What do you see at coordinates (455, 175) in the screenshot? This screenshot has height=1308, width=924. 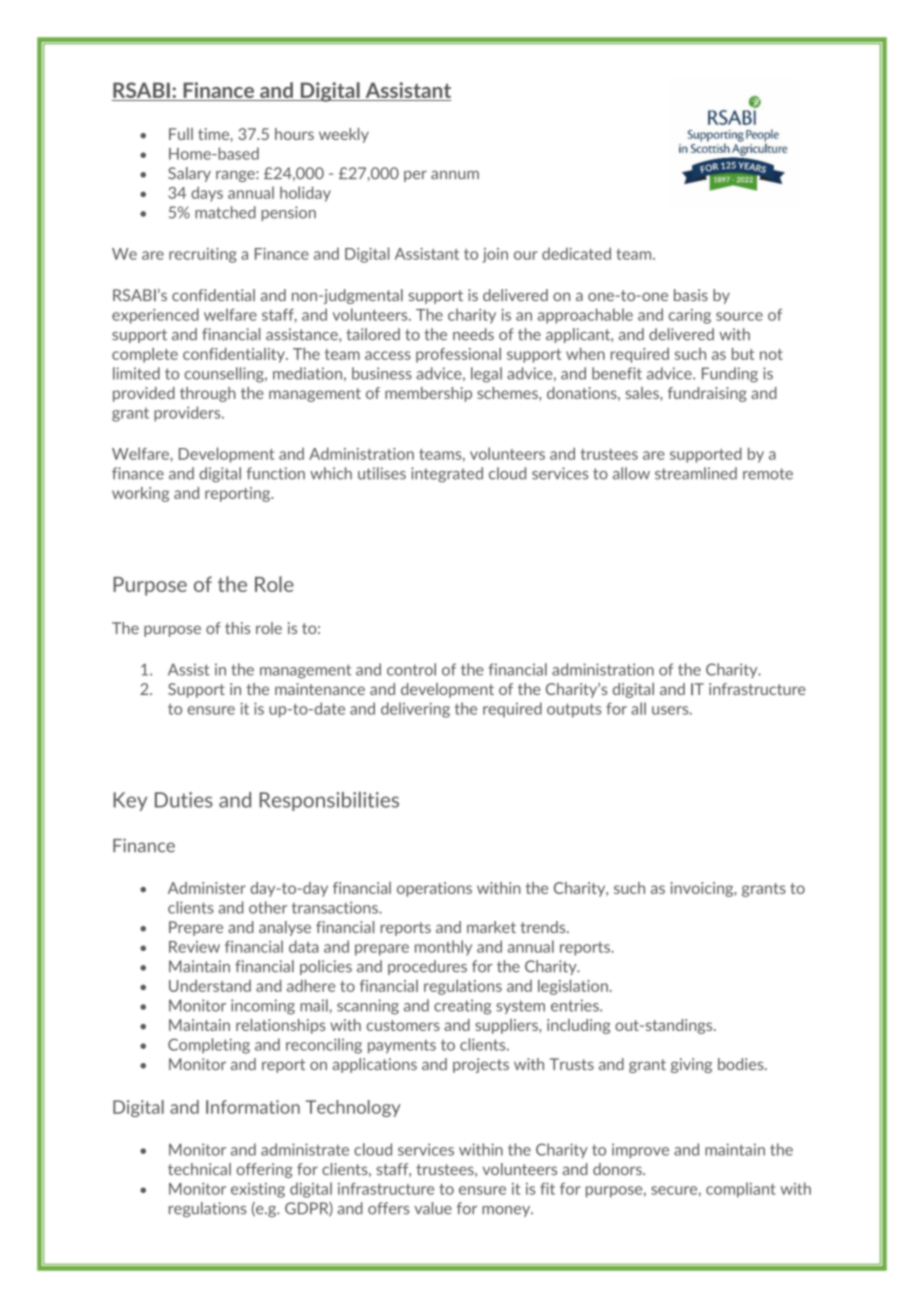 I see `annum` at bounding box center [455, 175].
